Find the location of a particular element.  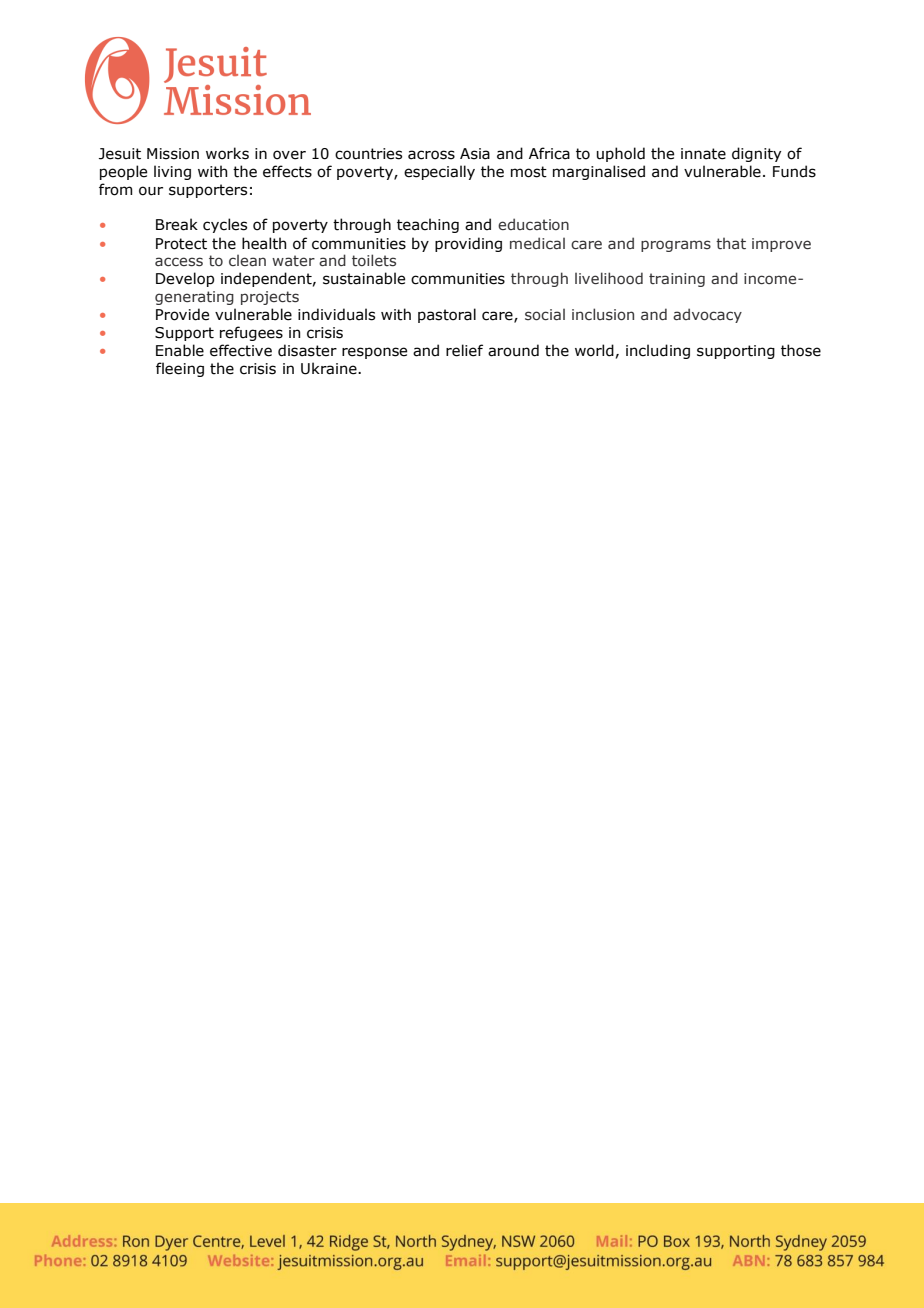

relief is located at coordinates (464, 350).
